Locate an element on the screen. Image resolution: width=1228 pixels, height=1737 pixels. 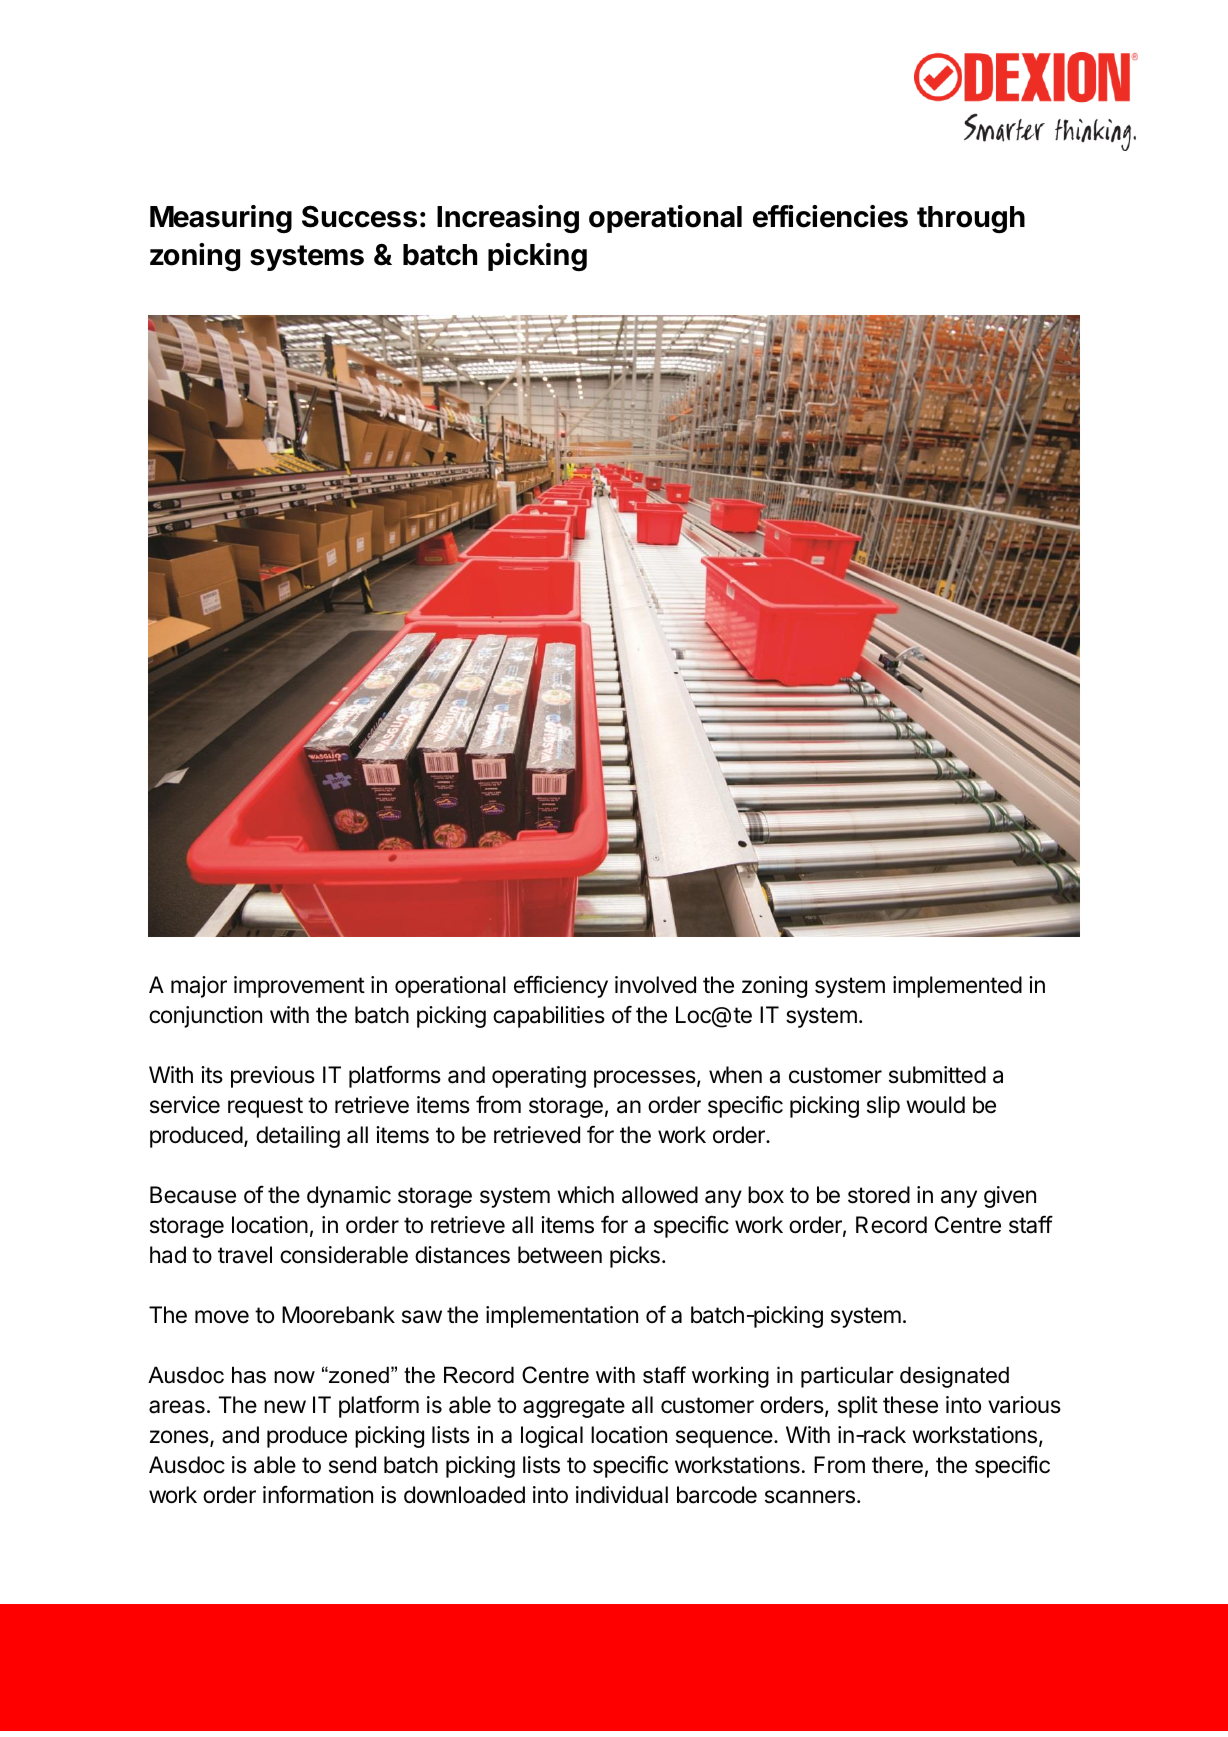
through is located at coordinates (971, 220).
